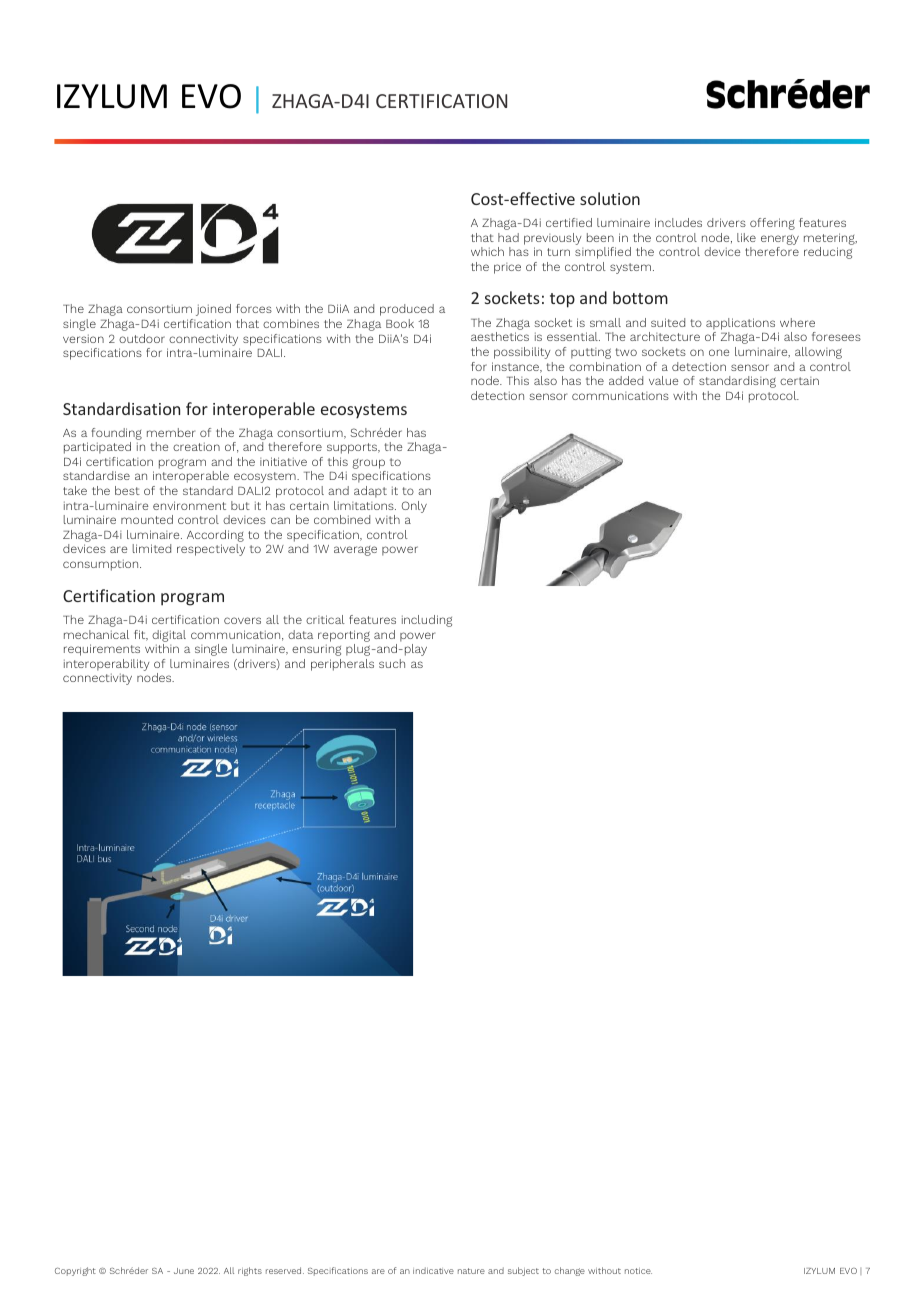 Image resolution: width=924 pixels, height=1308 pixels. Describe the element at coordinates (213, 310) in the screenshot. I see `joined` at that location.
